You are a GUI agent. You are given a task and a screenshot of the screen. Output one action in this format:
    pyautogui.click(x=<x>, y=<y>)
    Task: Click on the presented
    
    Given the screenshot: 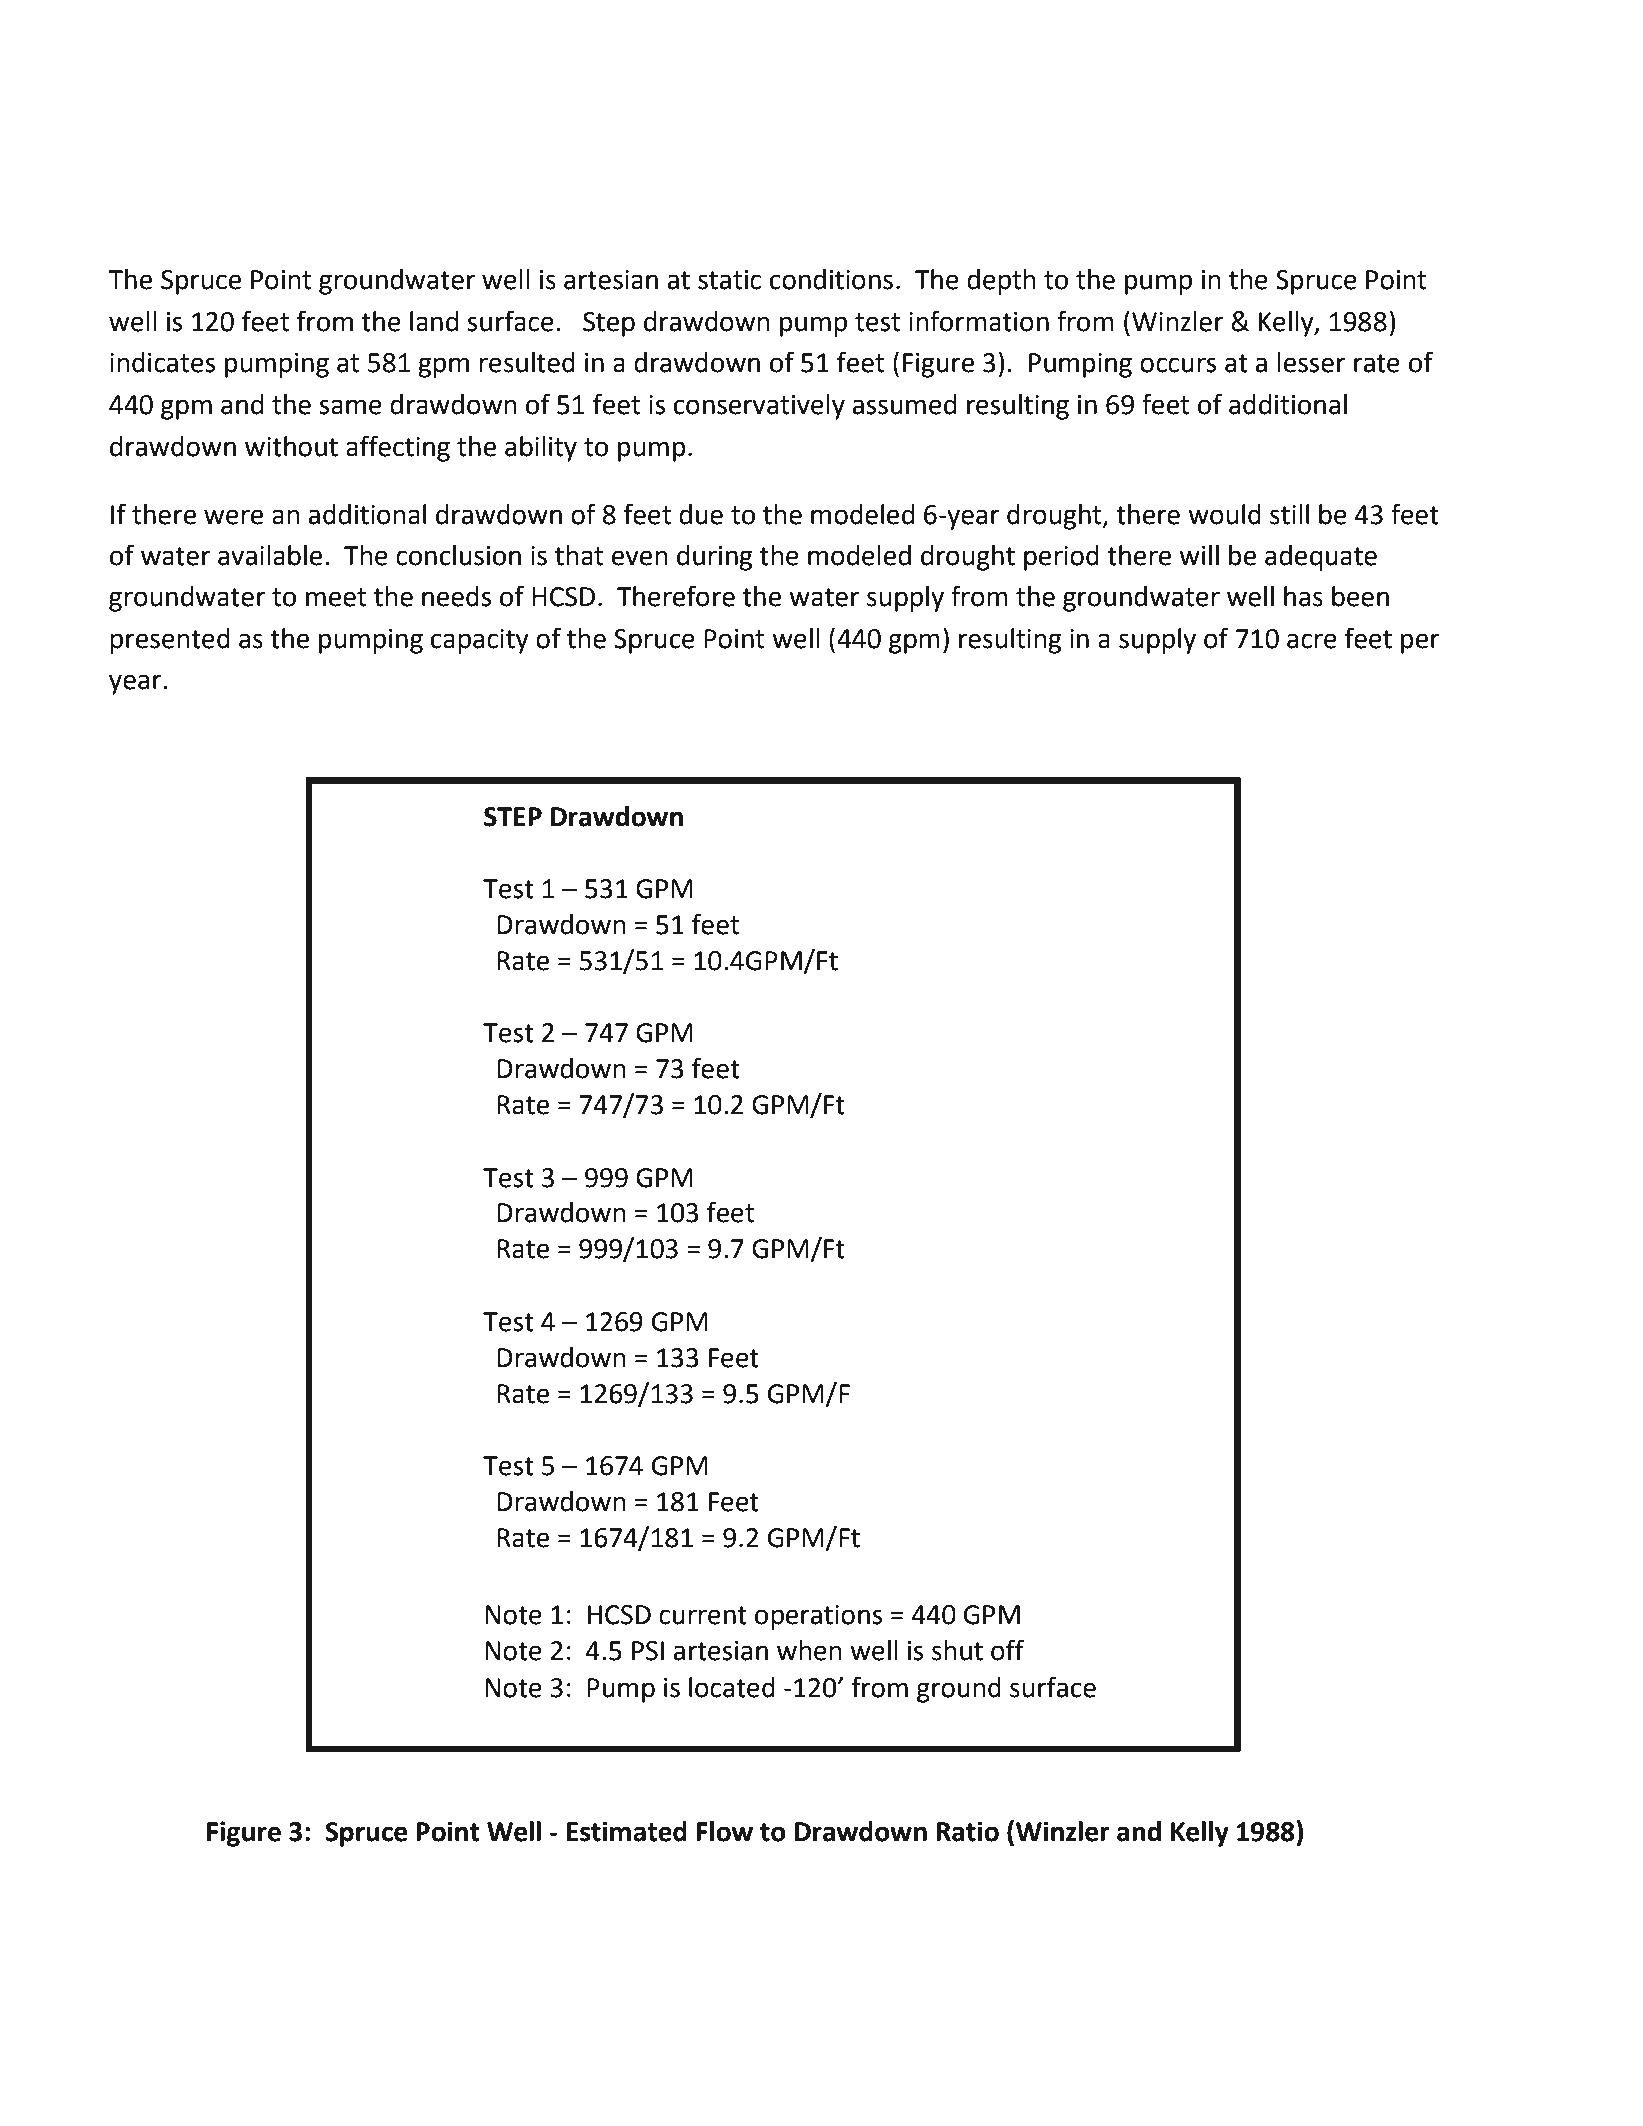 What is the action you would take?
    pyautogui.click(x=170, y=641)
